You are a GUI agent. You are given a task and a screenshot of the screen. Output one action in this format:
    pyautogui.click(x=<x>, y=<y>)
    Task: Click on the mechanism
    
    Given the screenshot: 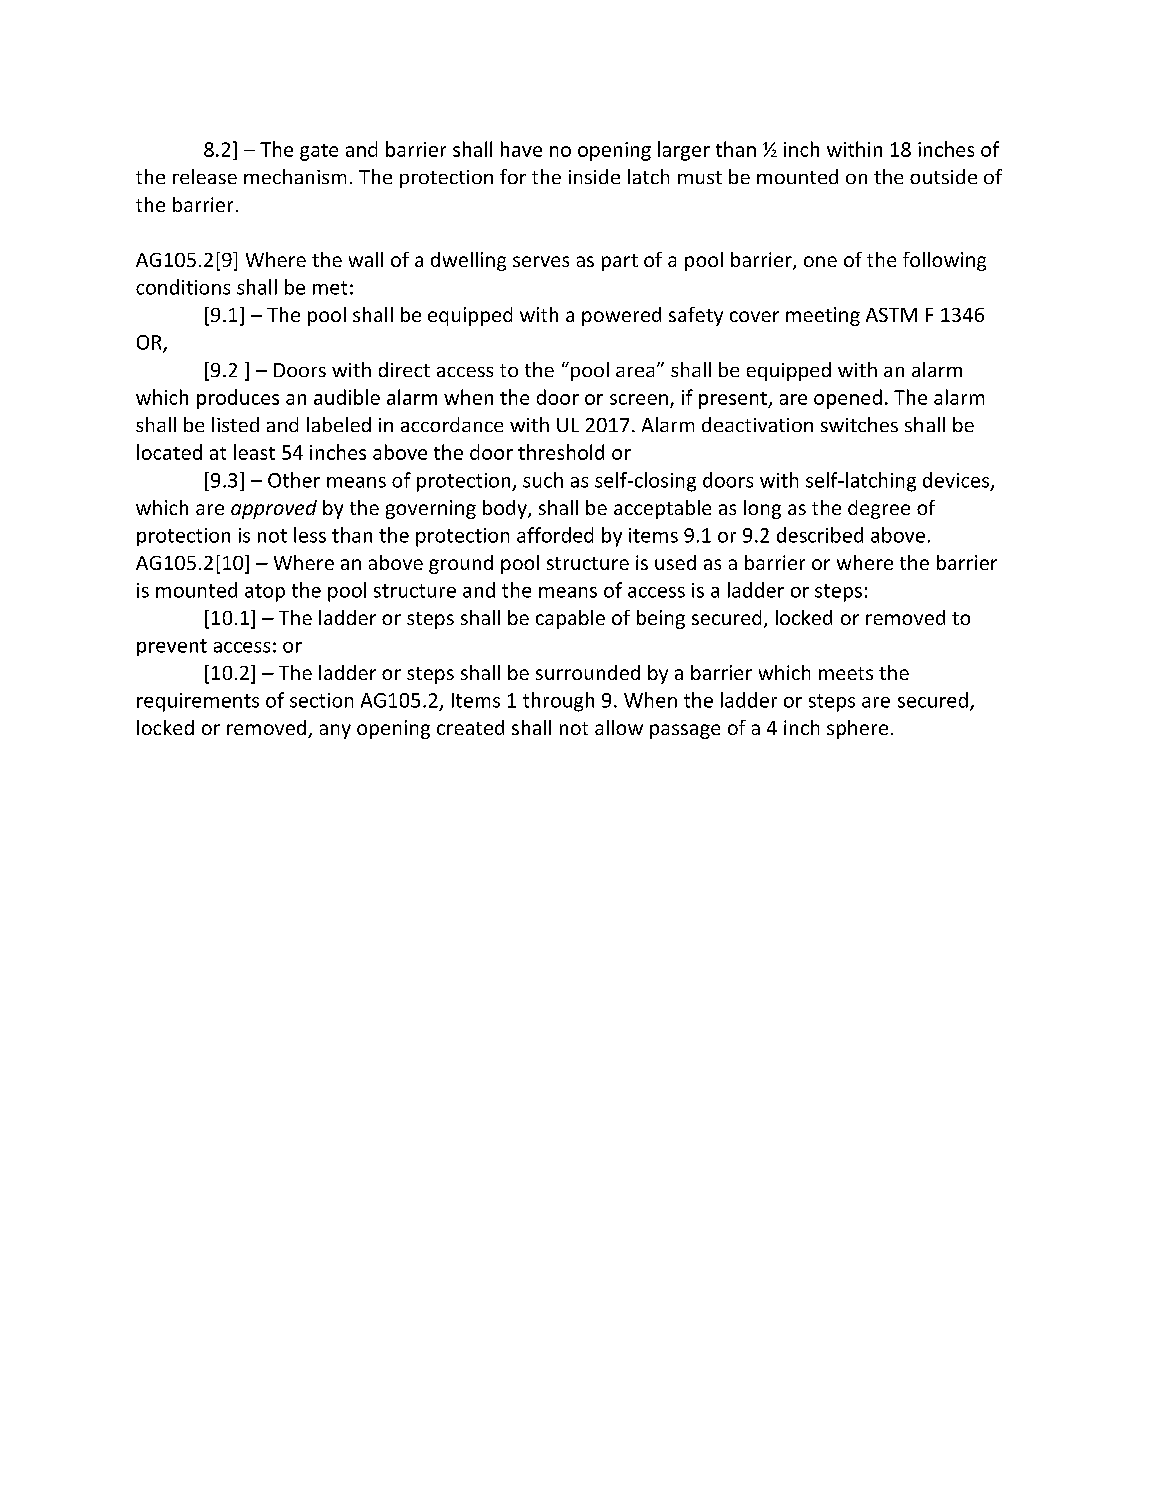 What is the action you would take?
    pyautogui.click(x=295, y=176)
